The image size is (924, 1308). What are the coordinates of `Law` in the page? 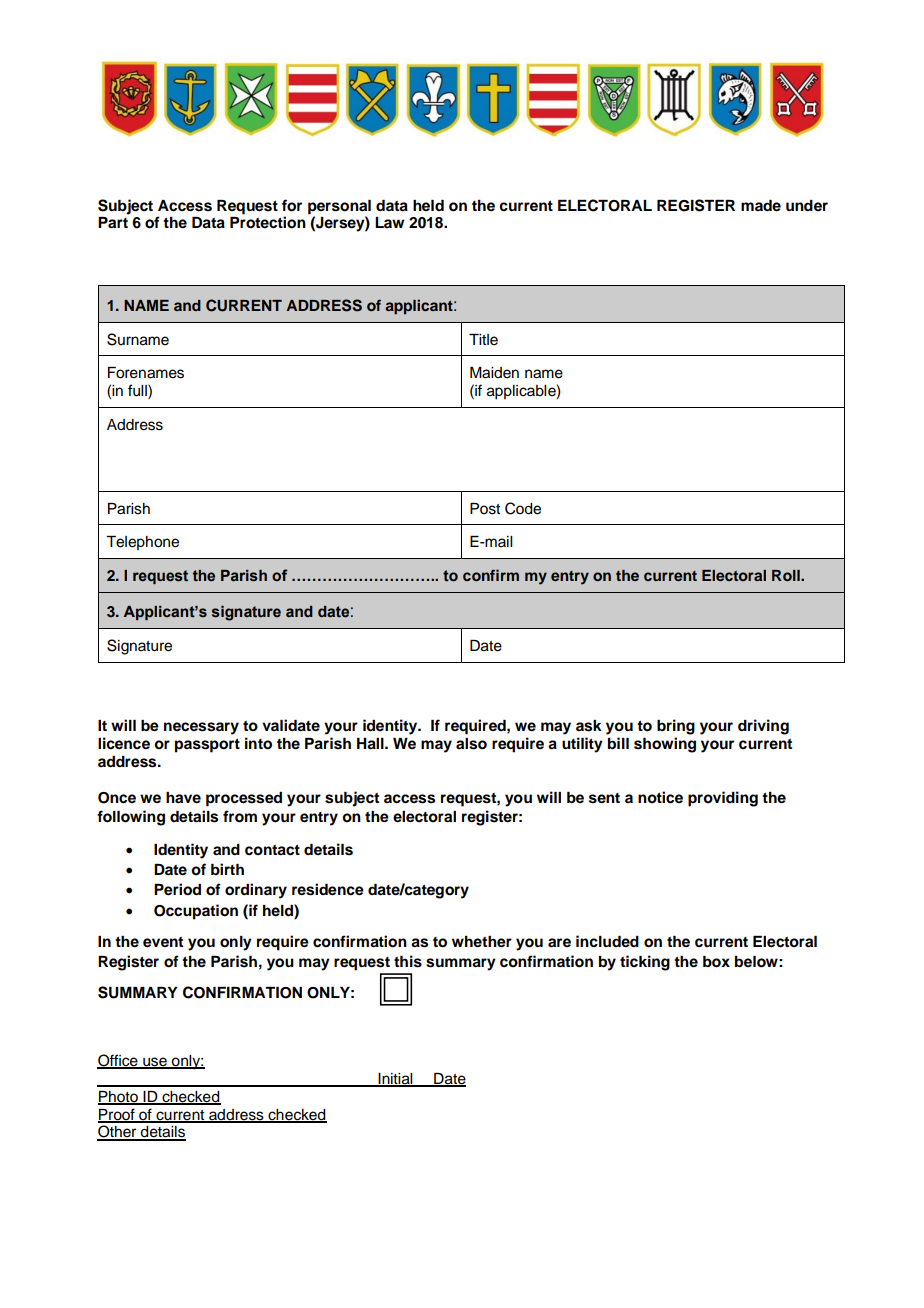 It's located at (389, 222).
